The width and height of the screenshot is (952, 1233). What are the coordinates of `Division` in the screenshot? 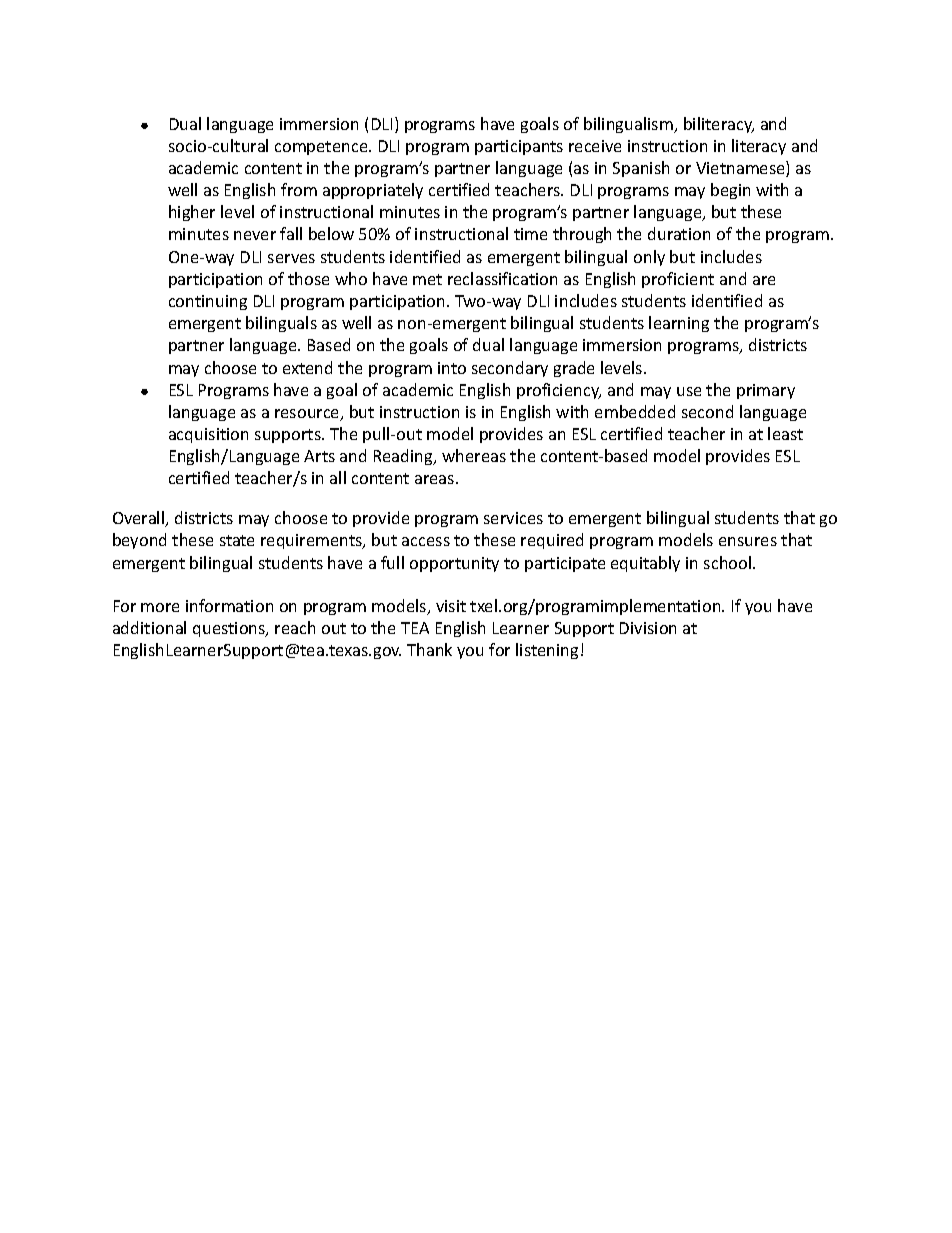 It's located at (648, 628).
